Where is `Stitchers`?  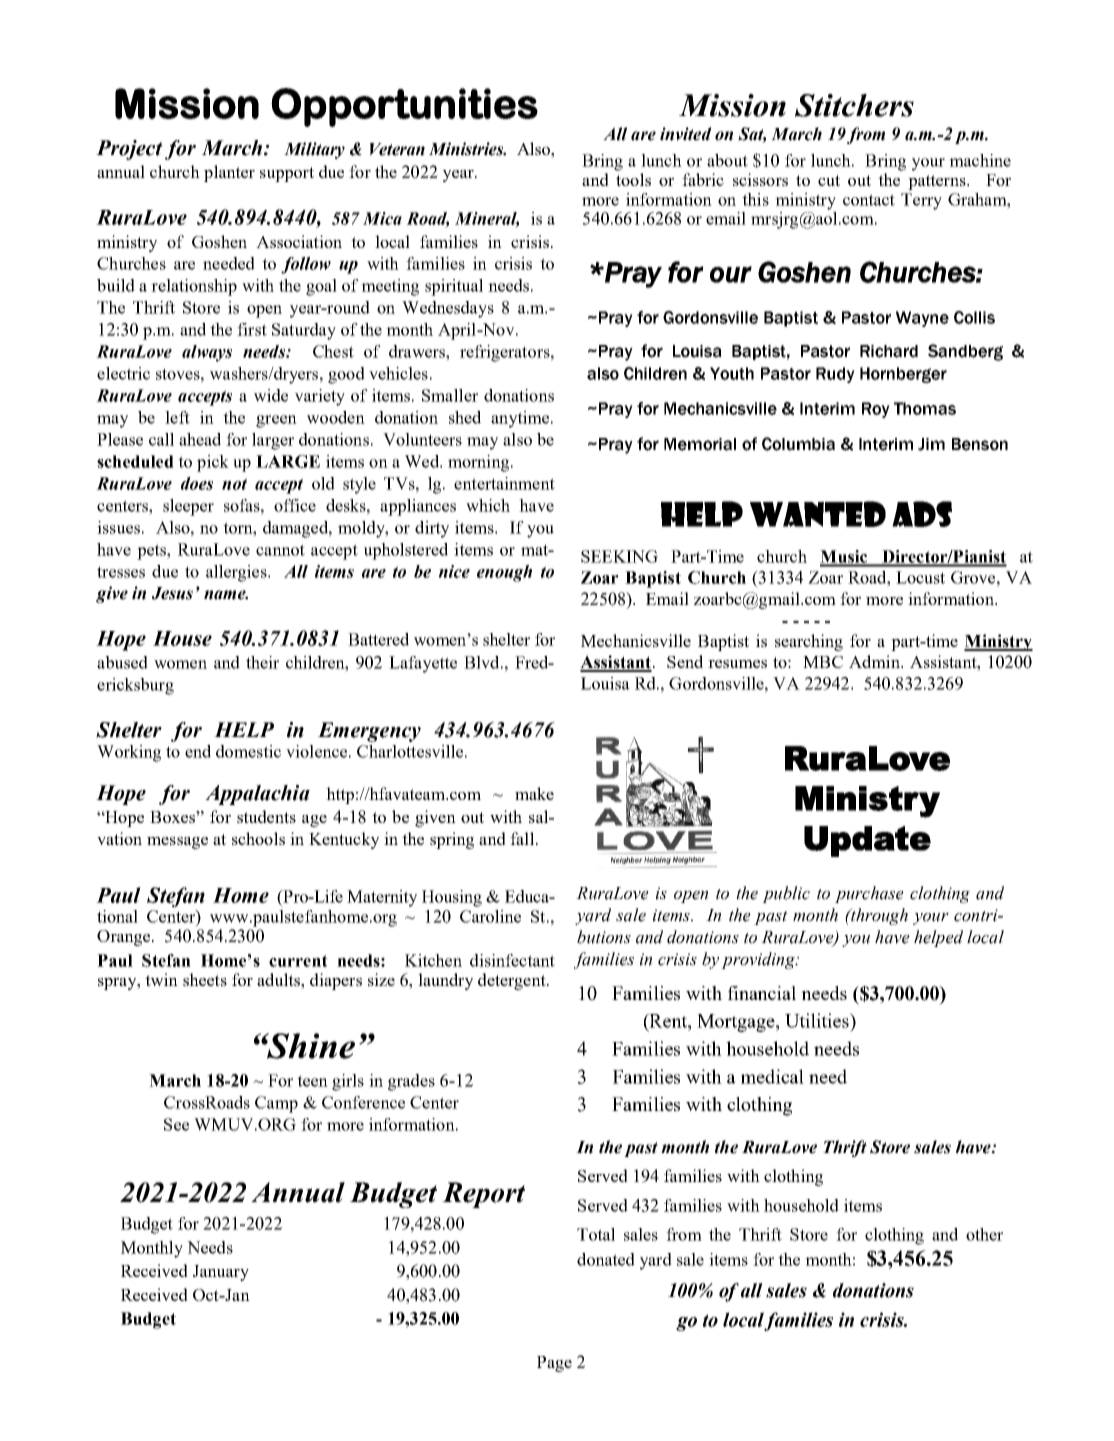 Stitchers is located at coordinates (854, 105).
